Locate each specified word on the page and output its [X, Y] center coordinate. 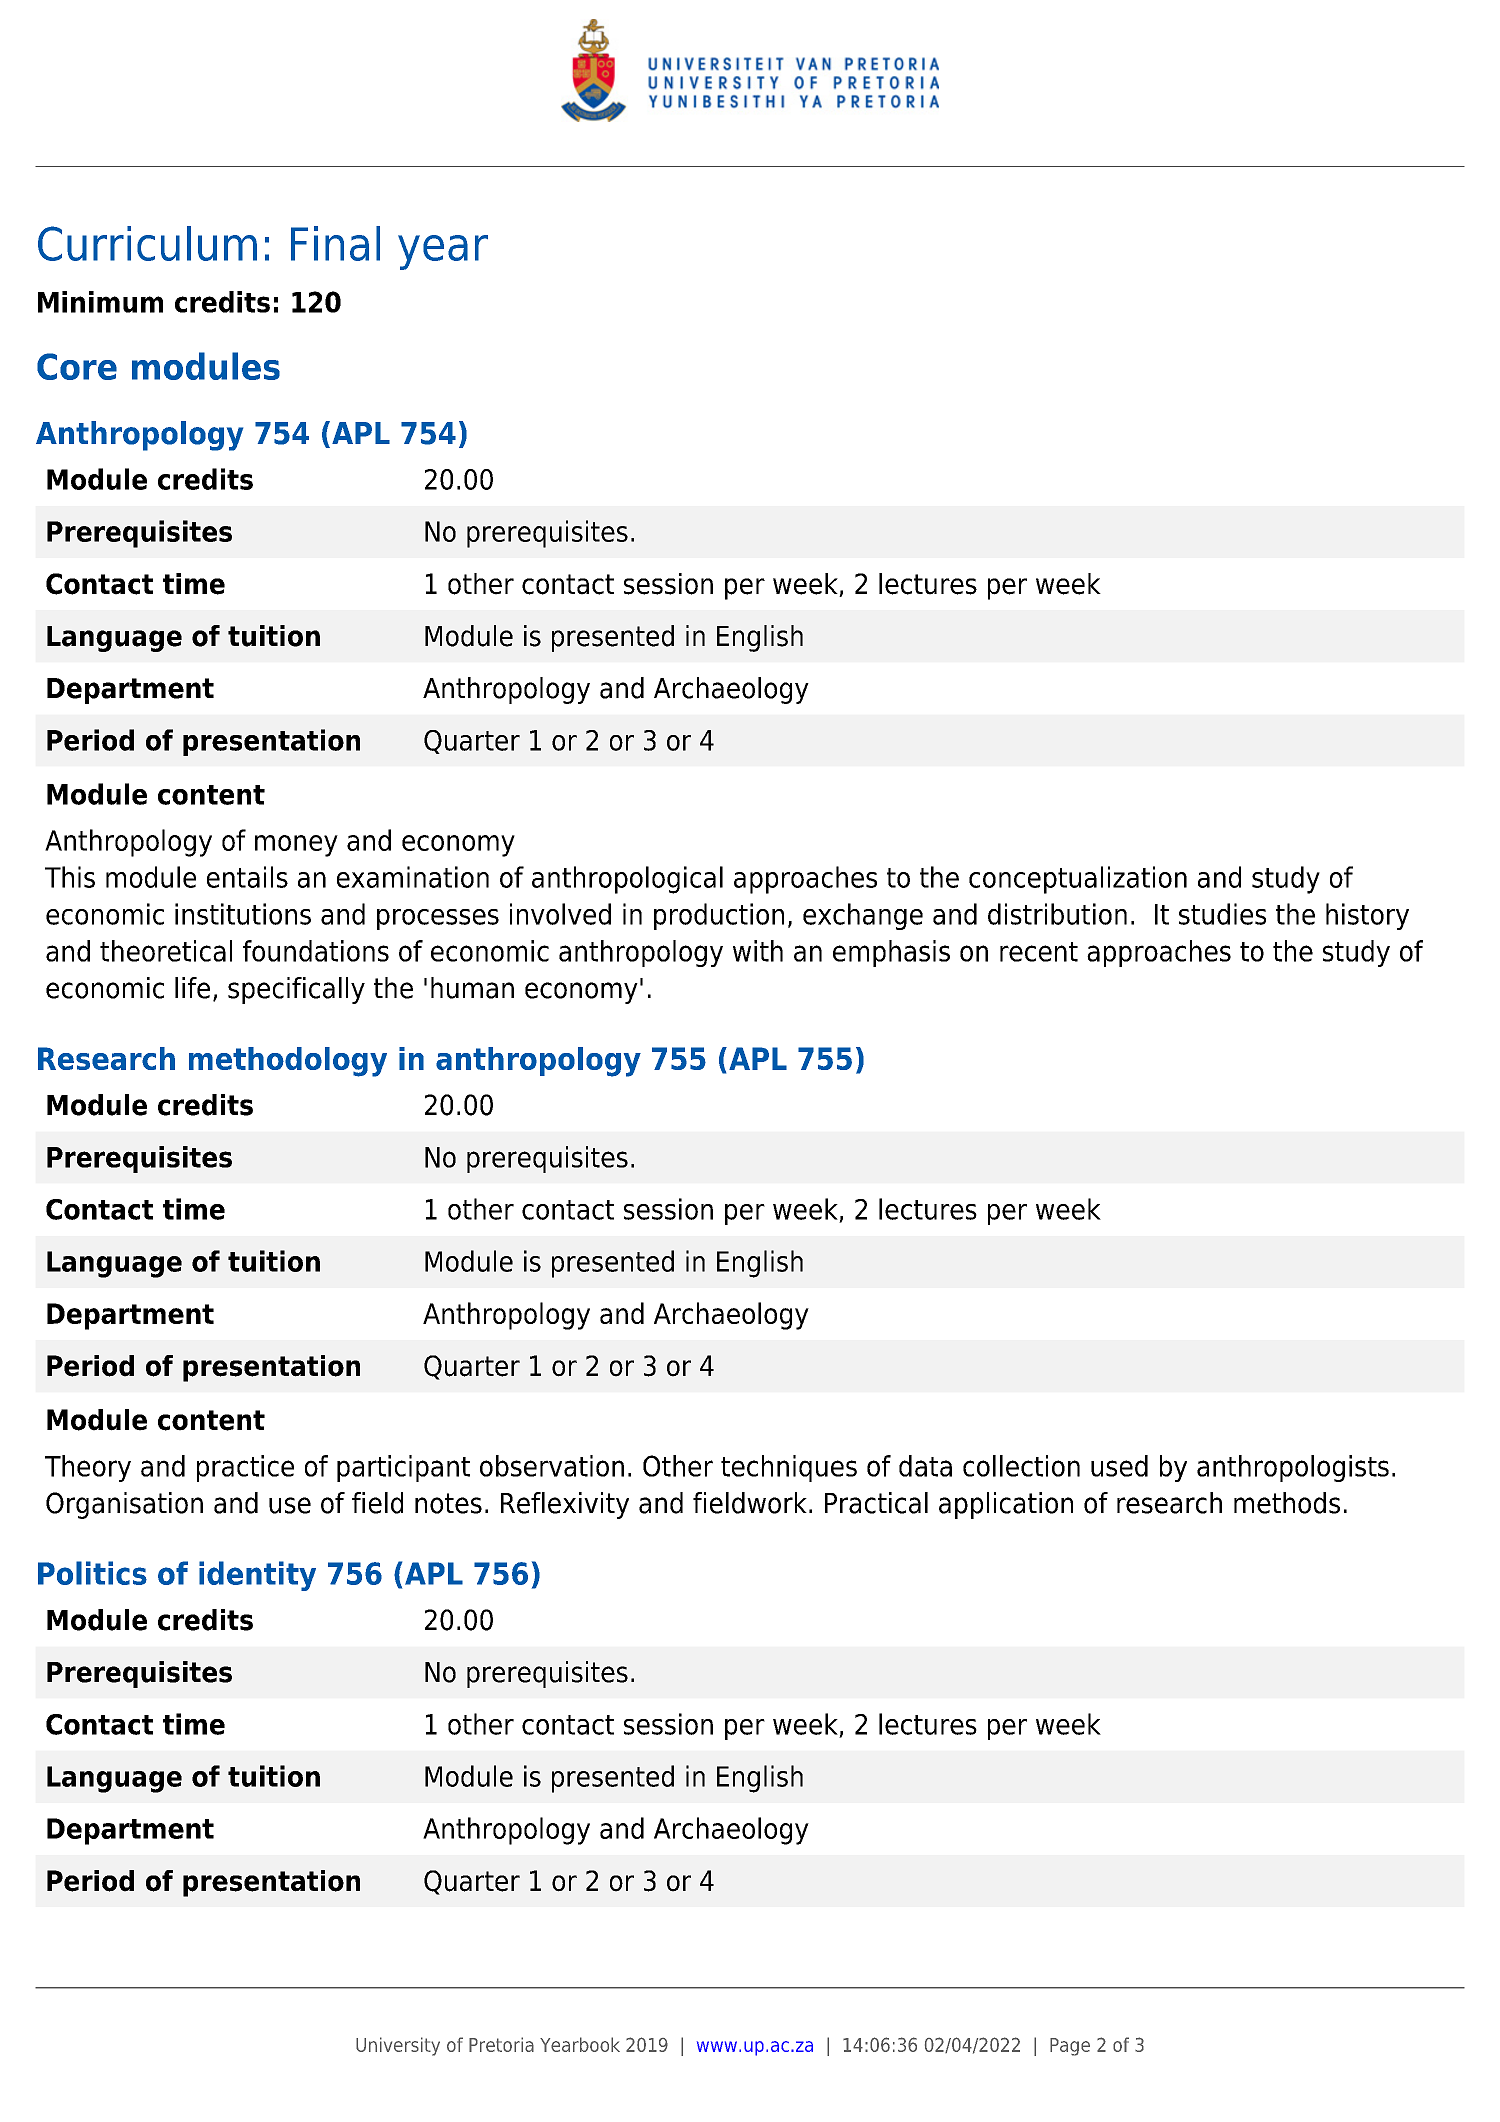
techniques [789, 1468]
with [758, 951]
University [398, 2046]
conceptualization [1078, 880]
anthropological [627, 880]
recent [1039, 952]
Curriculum [147, 243]
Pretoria [501, 2044]
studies [1222, 914]
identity [257, 1576]
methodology [288, 1062]
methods [1287, 1503]
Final [335, 243]
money [296, 846]
